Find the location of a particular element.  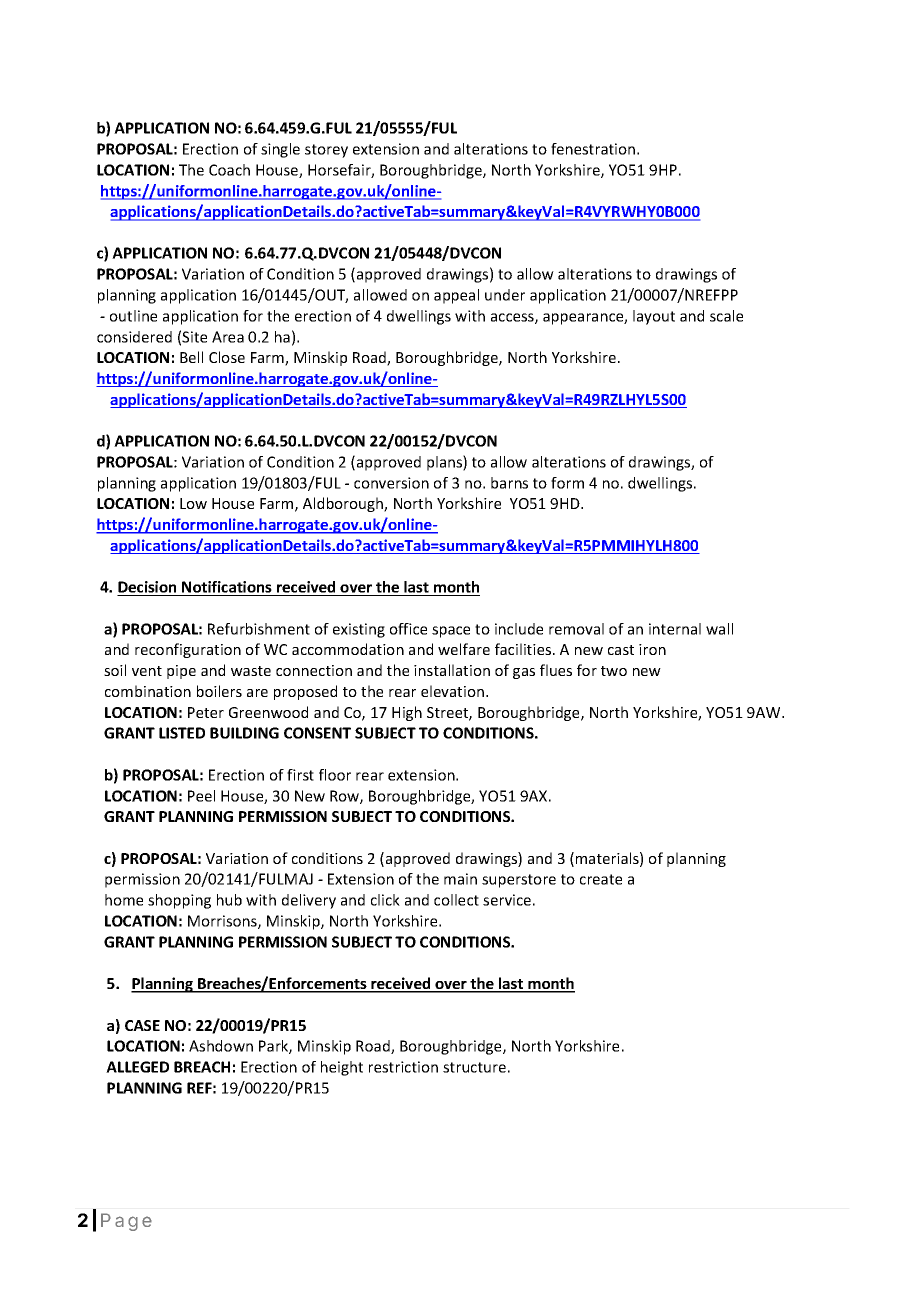

Bell is located at coordinates (191, 357).
